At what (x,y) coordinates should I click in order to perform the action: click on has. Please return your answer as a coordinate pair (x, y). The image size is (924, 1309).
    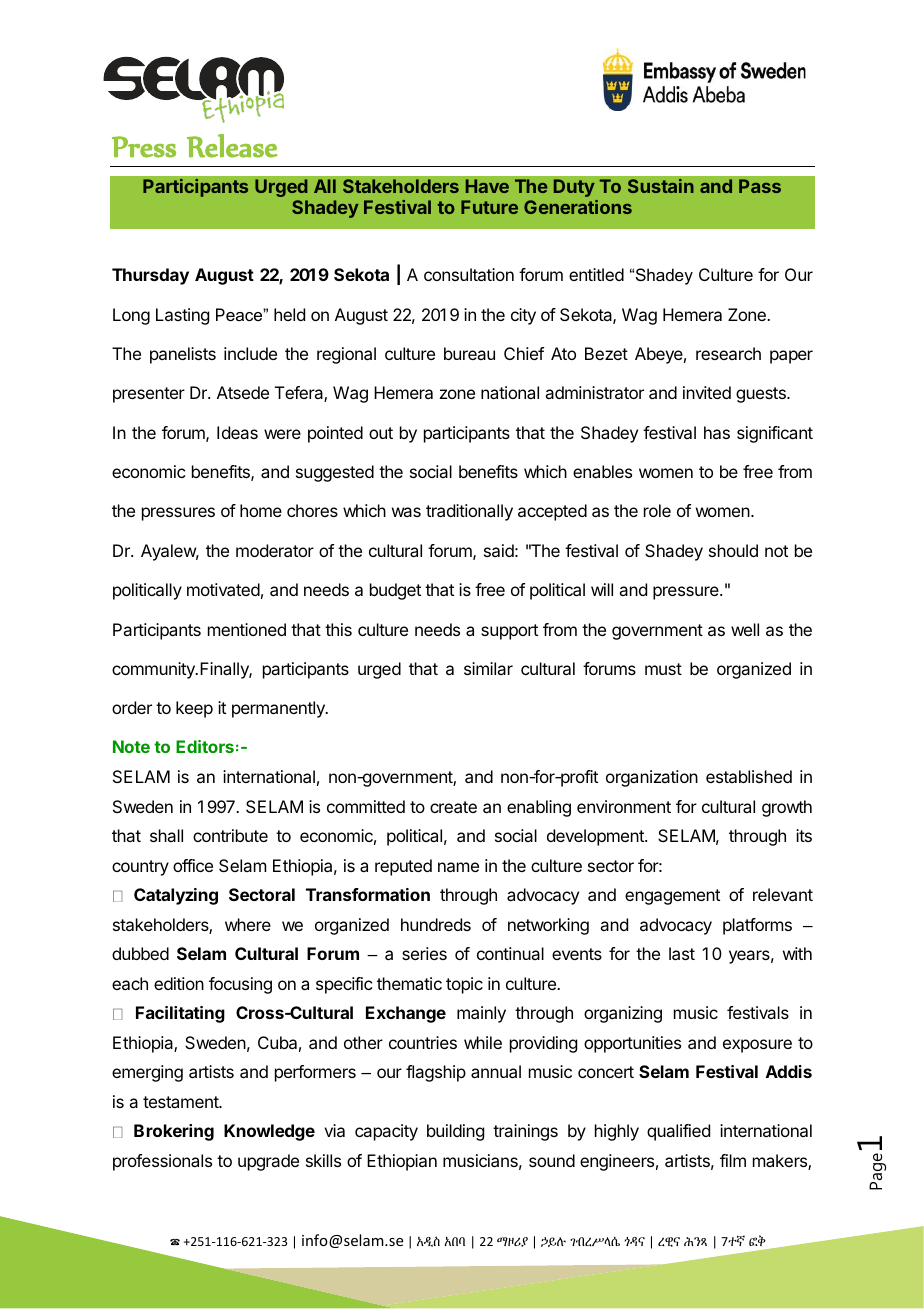
    Looking at the image, I should click on (717, 432).
